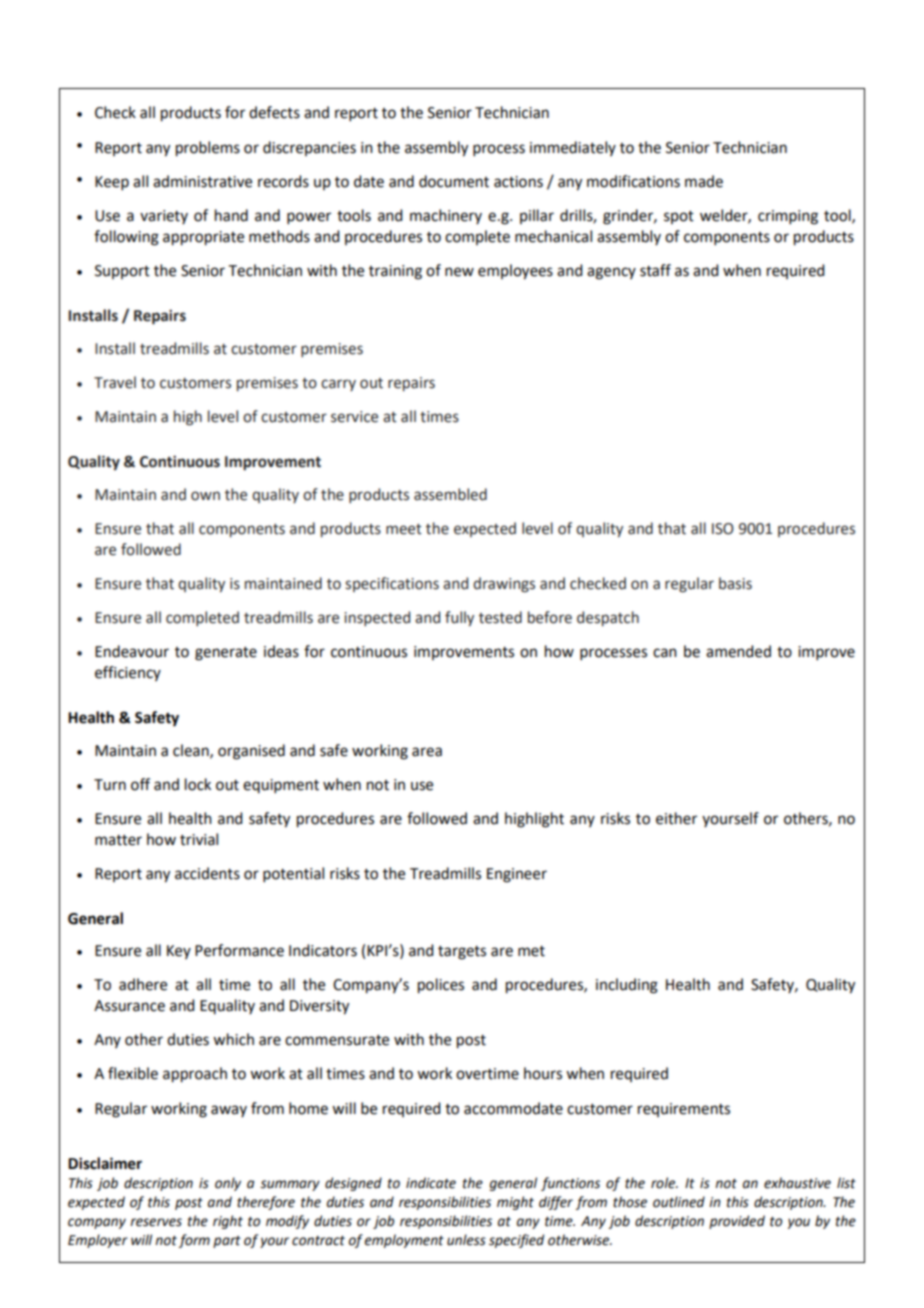 The image size is (924, 1308). What do you see at coordinates (466, 1240) in the screenshot?
I see `unless` at bounding box center [466, 1240].
